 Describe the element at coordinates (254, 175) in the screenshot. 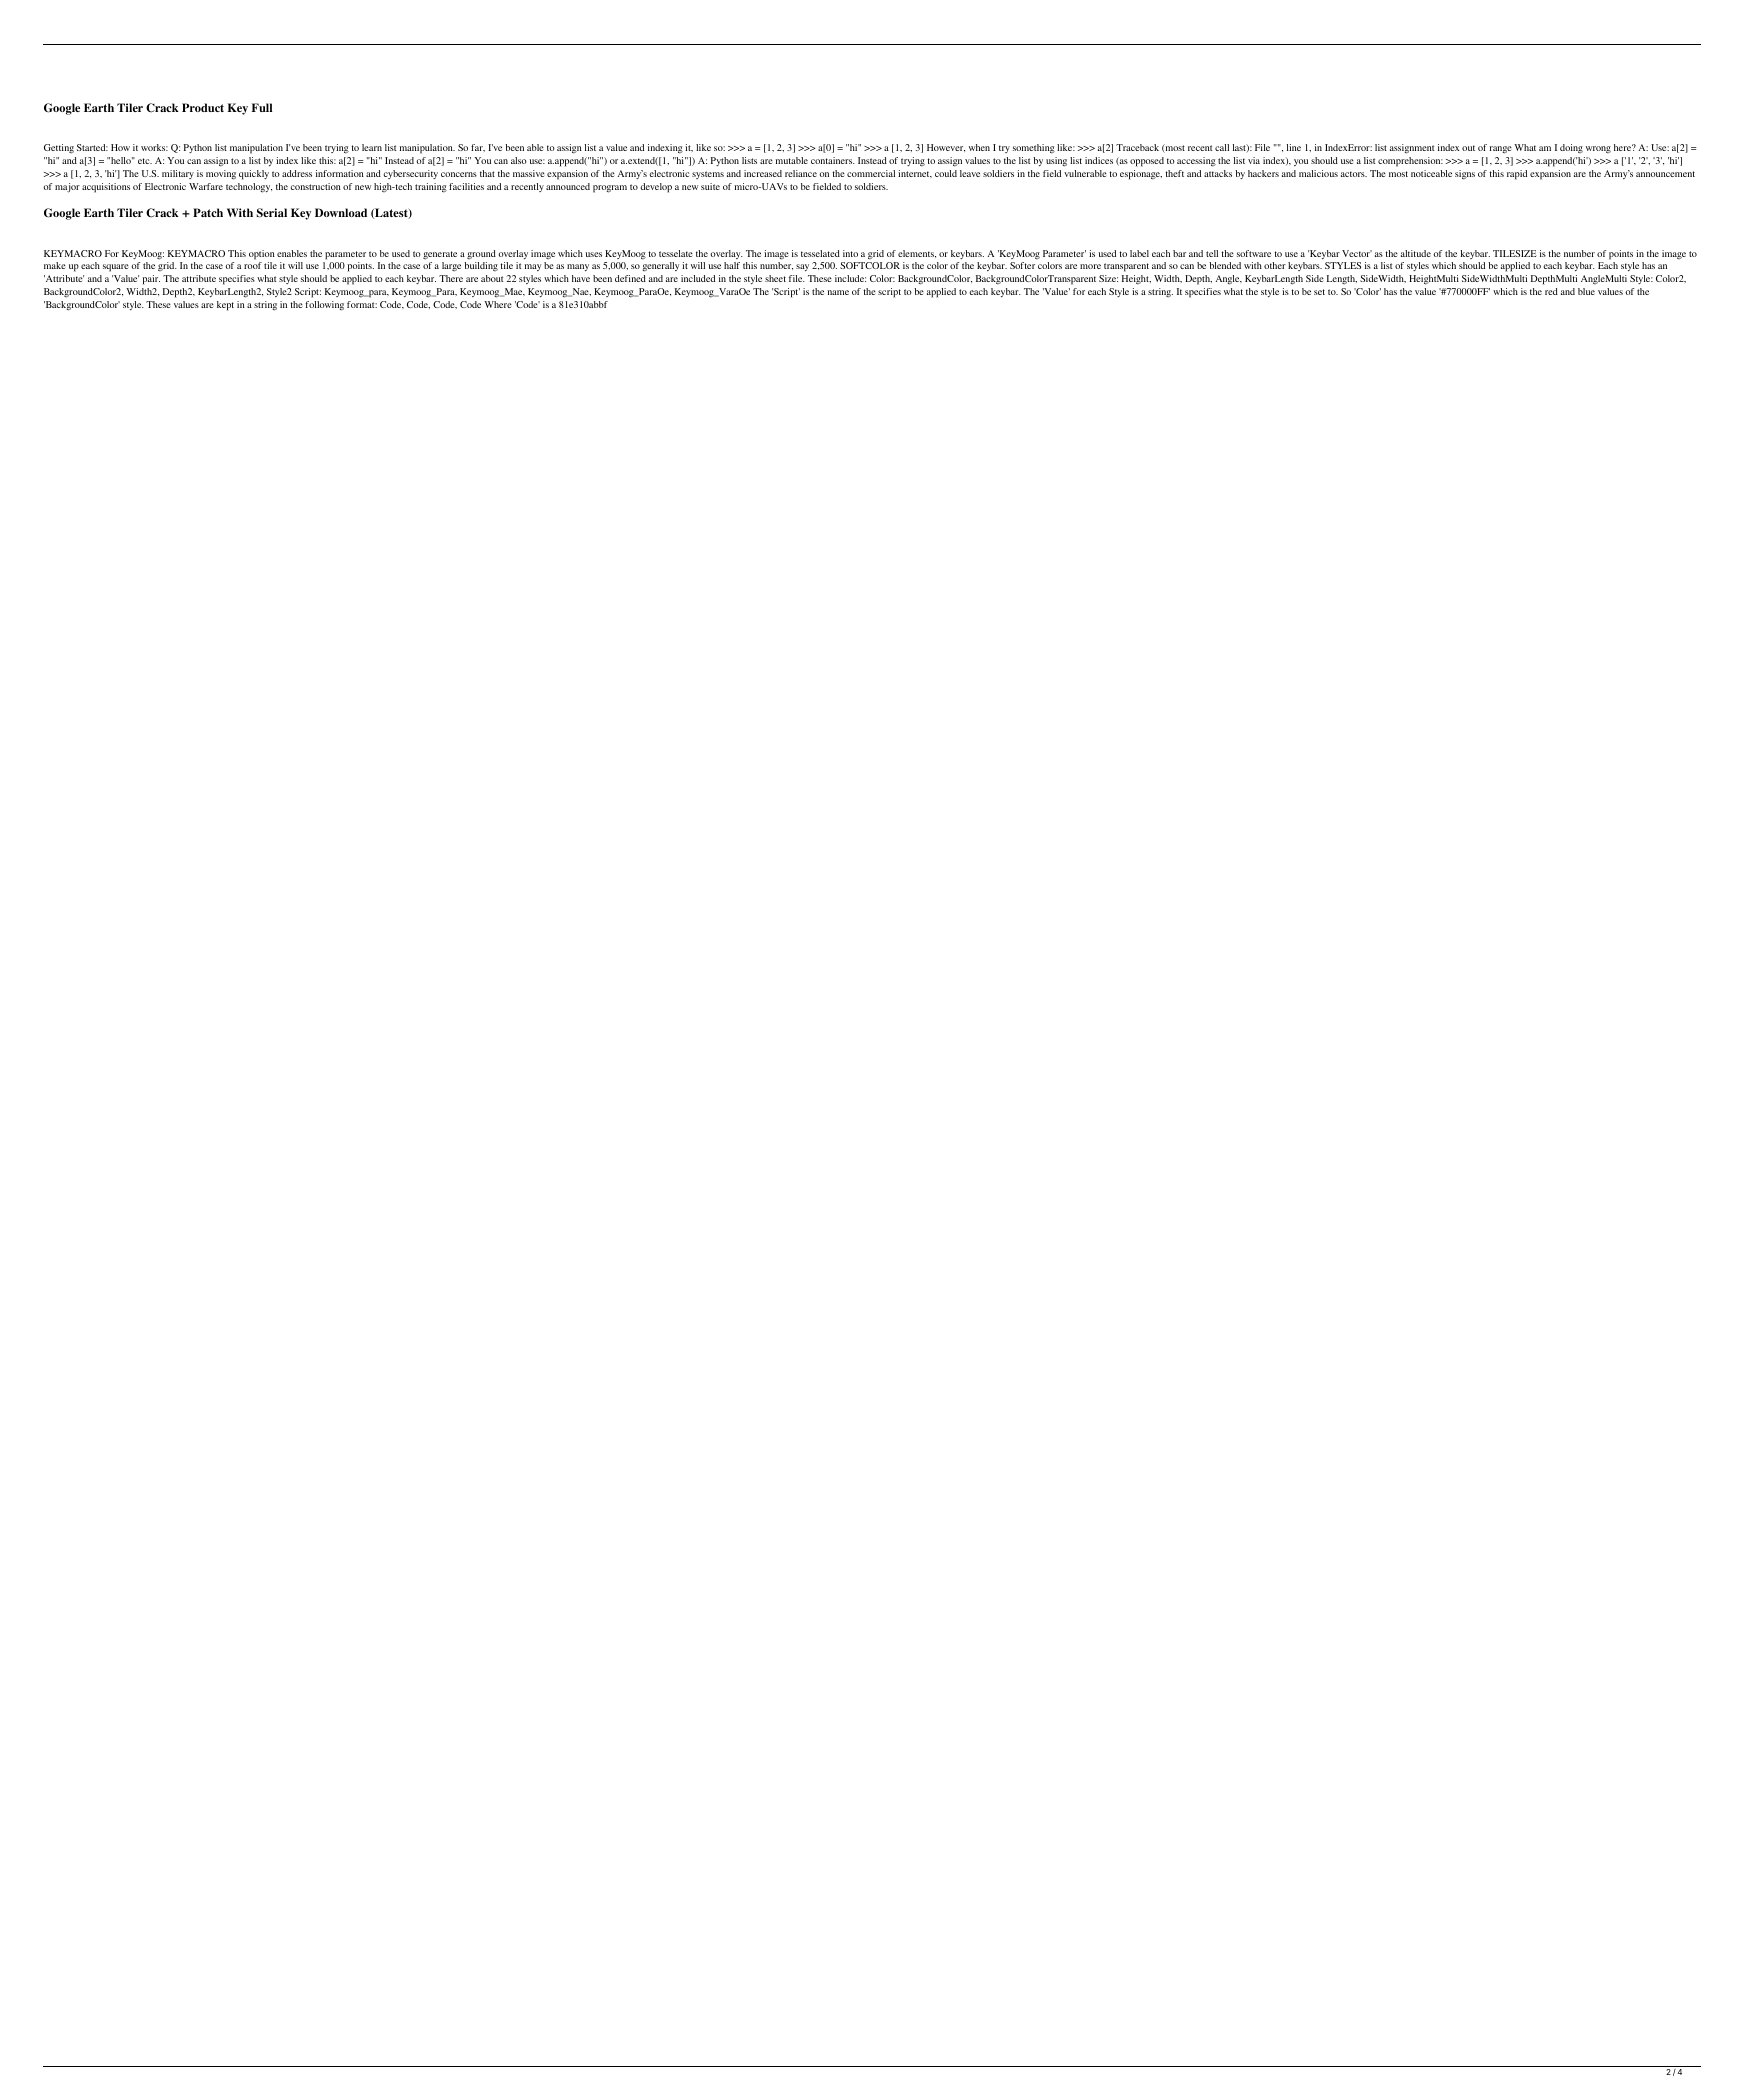

I see `quickly` at that location.
